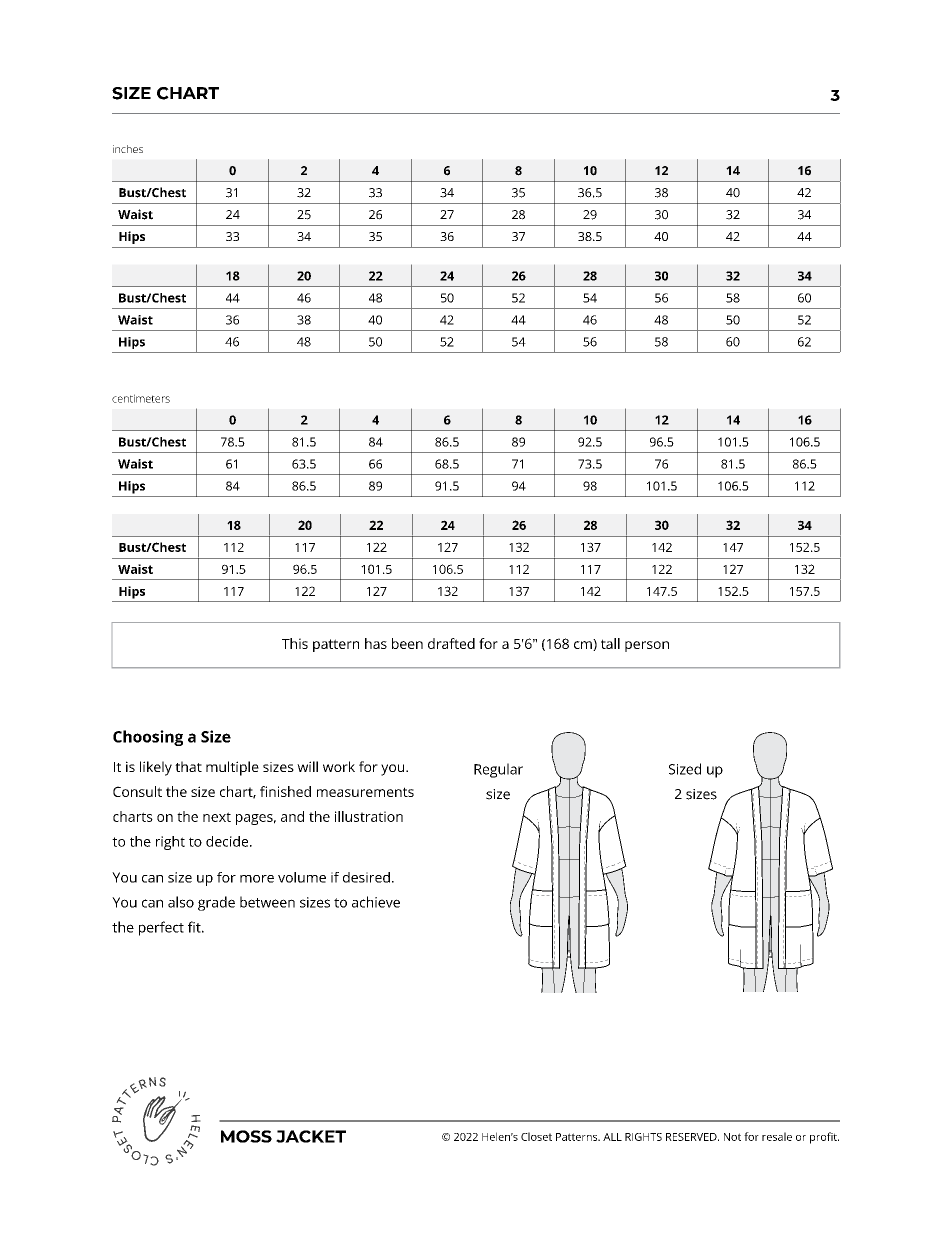 Image resolution: width=952 pixels, height=1233 pixels. I want to click on person, so click(647, 646).
